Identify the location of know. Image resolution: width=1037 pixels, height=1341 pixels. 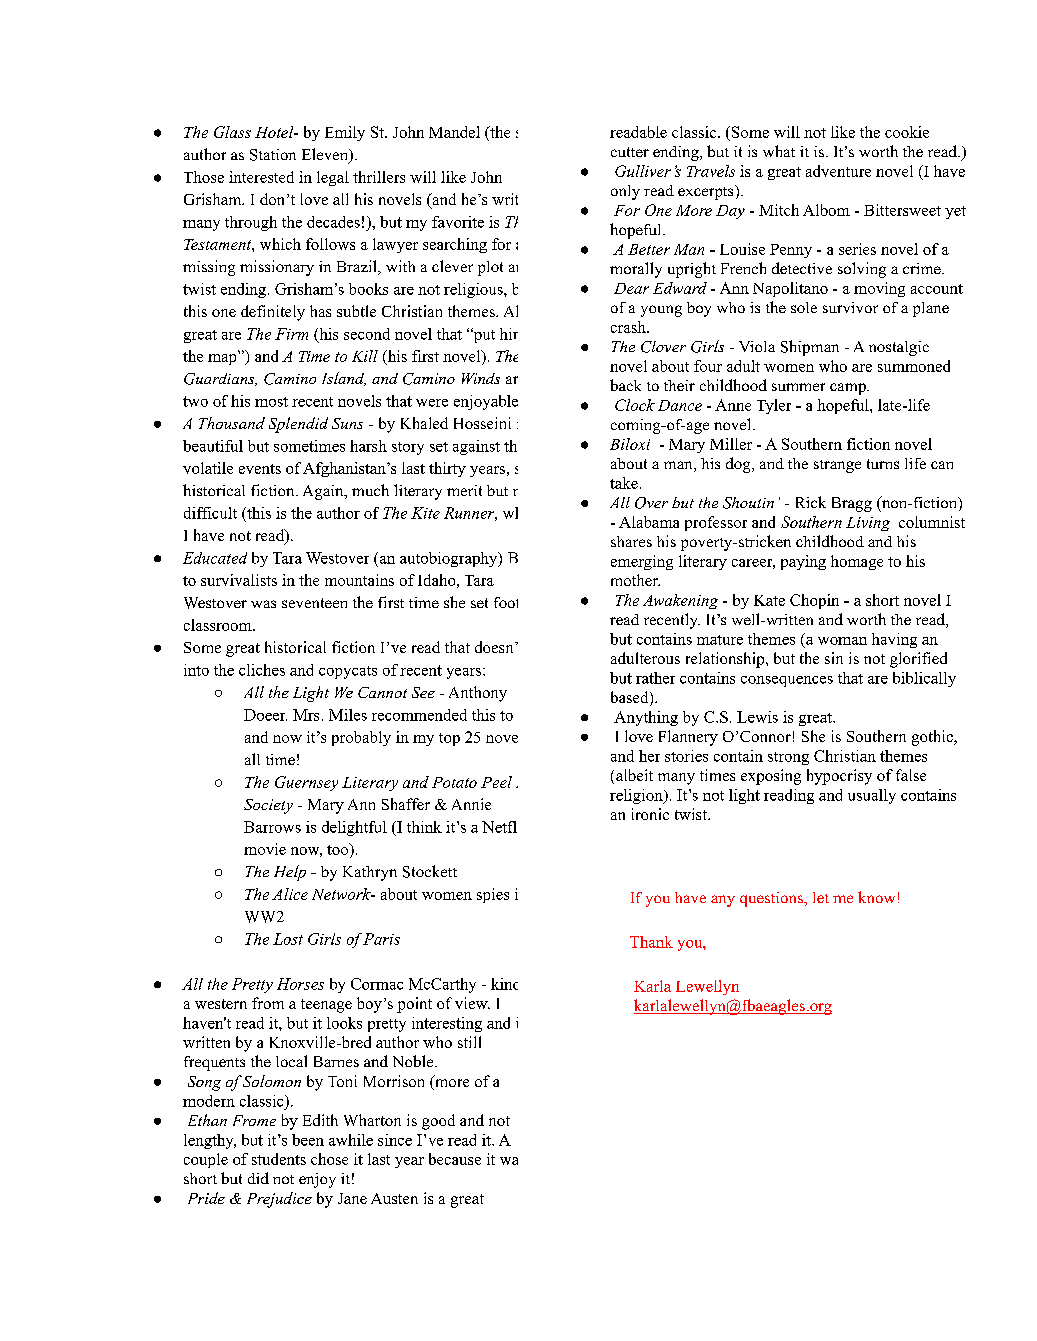
(876, 897).
